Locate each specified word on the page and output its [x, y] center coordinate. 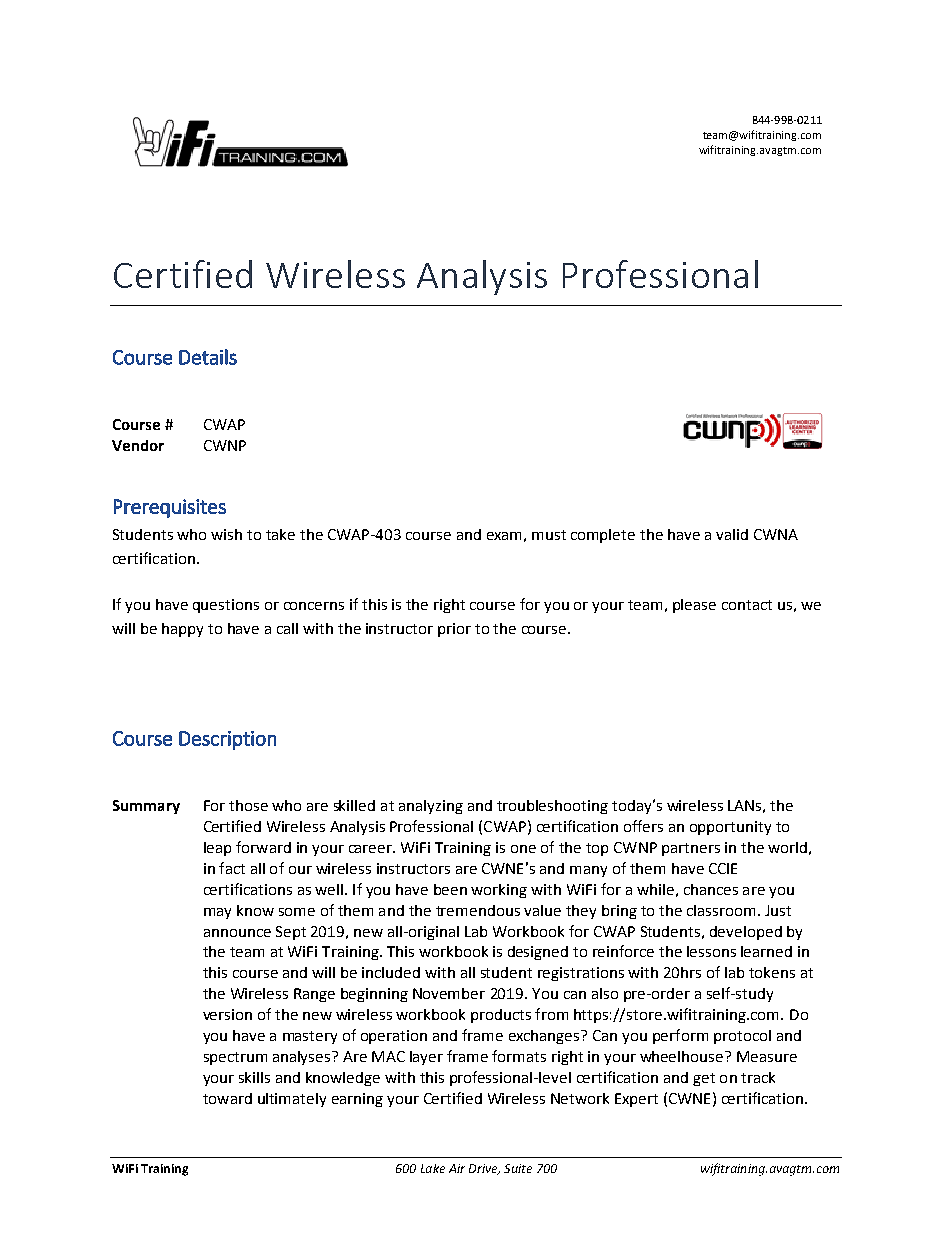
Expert [636, 1100]
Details [208, 357]
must [549, 535]
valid [732, 534]
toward [227, 1098]
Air [457, 1168]
